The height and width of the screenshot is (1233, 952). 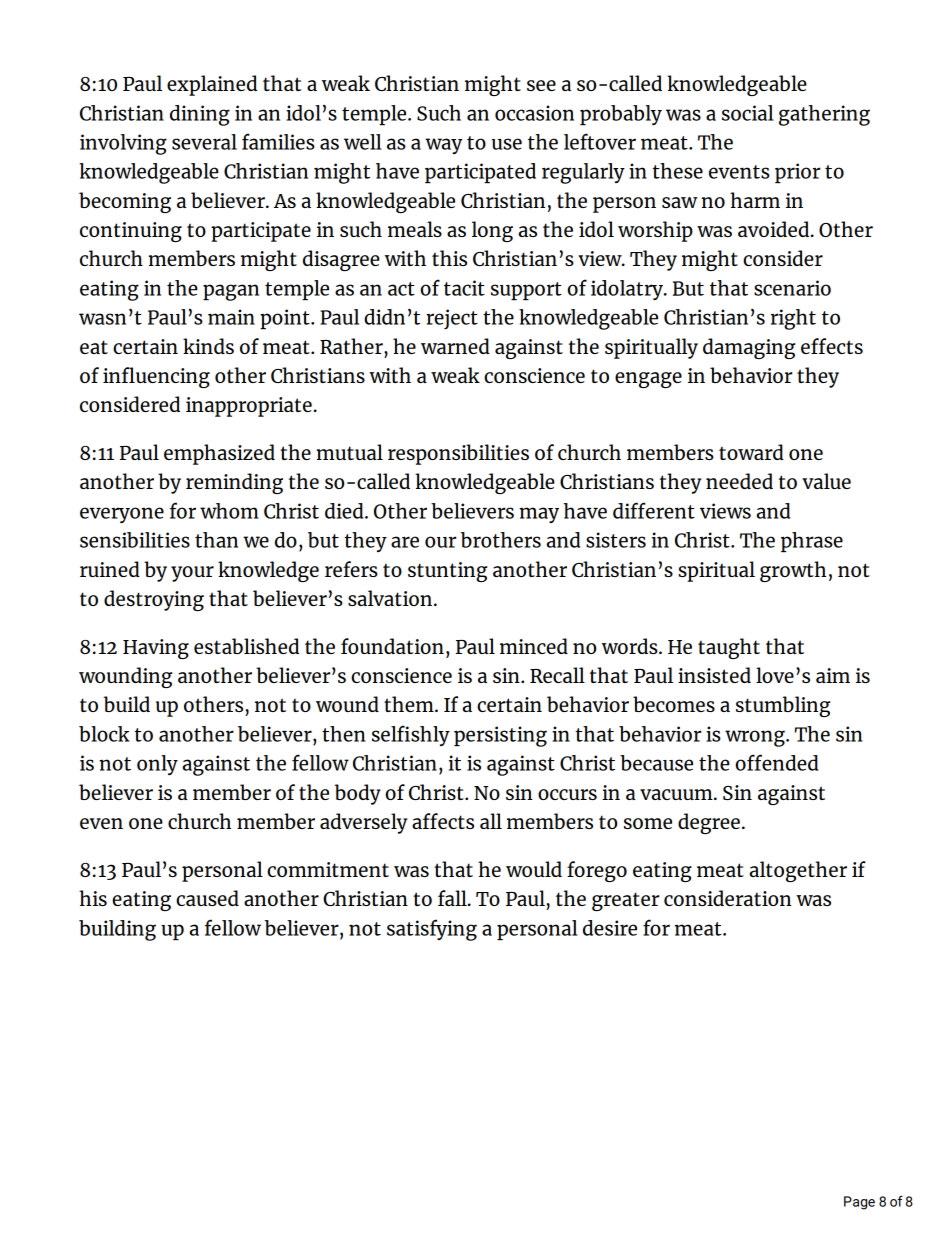 What do you see at coordinates (156, 649) in the screenshot?
I see `Having` at bounding box center [156, 649].
